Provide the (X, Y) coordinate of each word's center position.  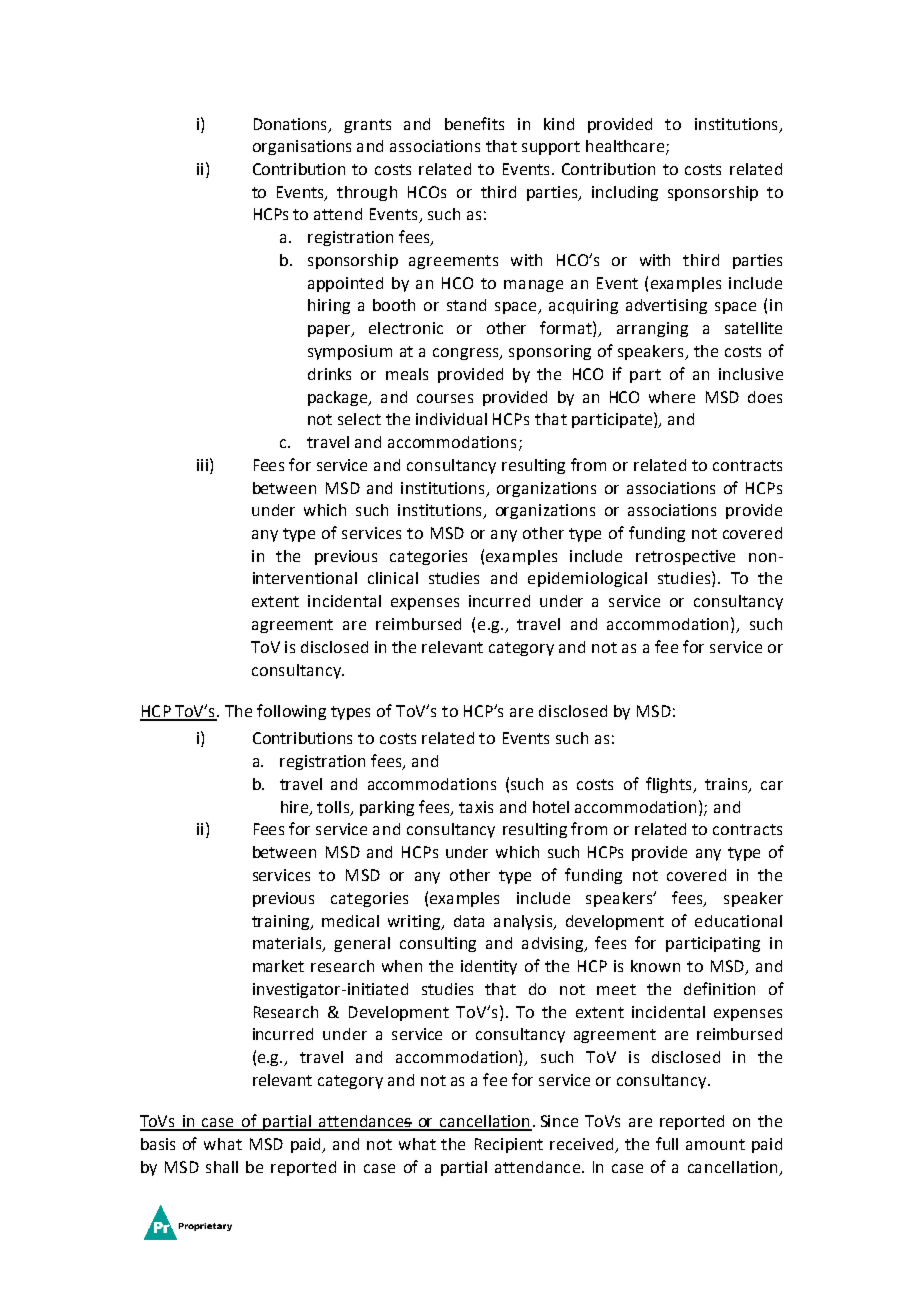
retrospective (685, 557)
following (291, 712)
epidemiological (587, 579)
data (469, 921)
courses (445, 398)
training (282, 922)
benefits (474, 123)
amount (715, 1144)
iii (202, 465)
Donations (292, 125)
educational (738, 921)
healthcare (626, 147)
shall (222, 1167)
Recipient (509, 1145)
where (672, 397)
